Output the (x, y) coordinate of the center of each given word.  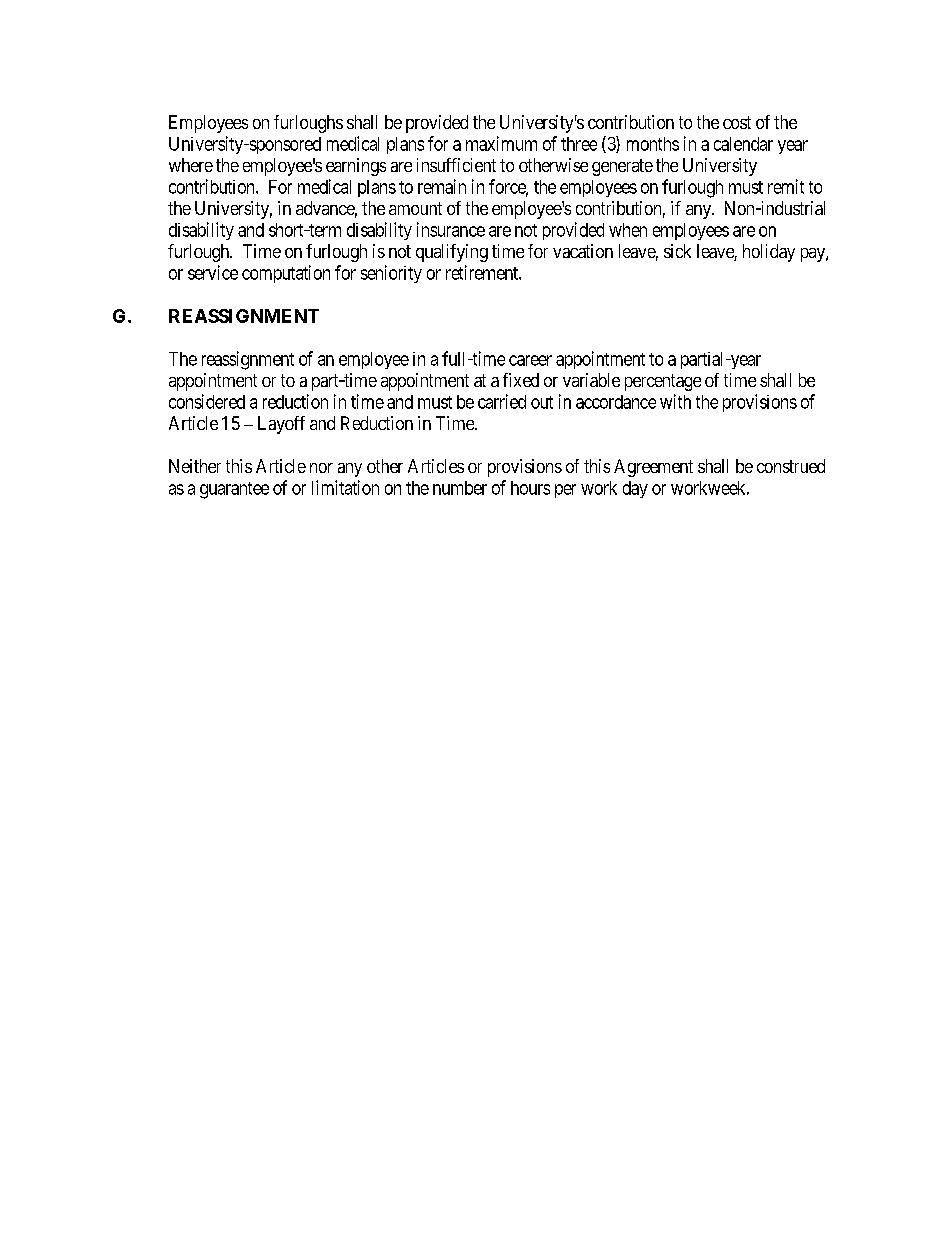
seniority (391, 274)
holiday (769, 253)
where (191, 165)
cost (737, 122)
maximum (501, 143)
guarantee (234, 490)
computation (286, 274)
